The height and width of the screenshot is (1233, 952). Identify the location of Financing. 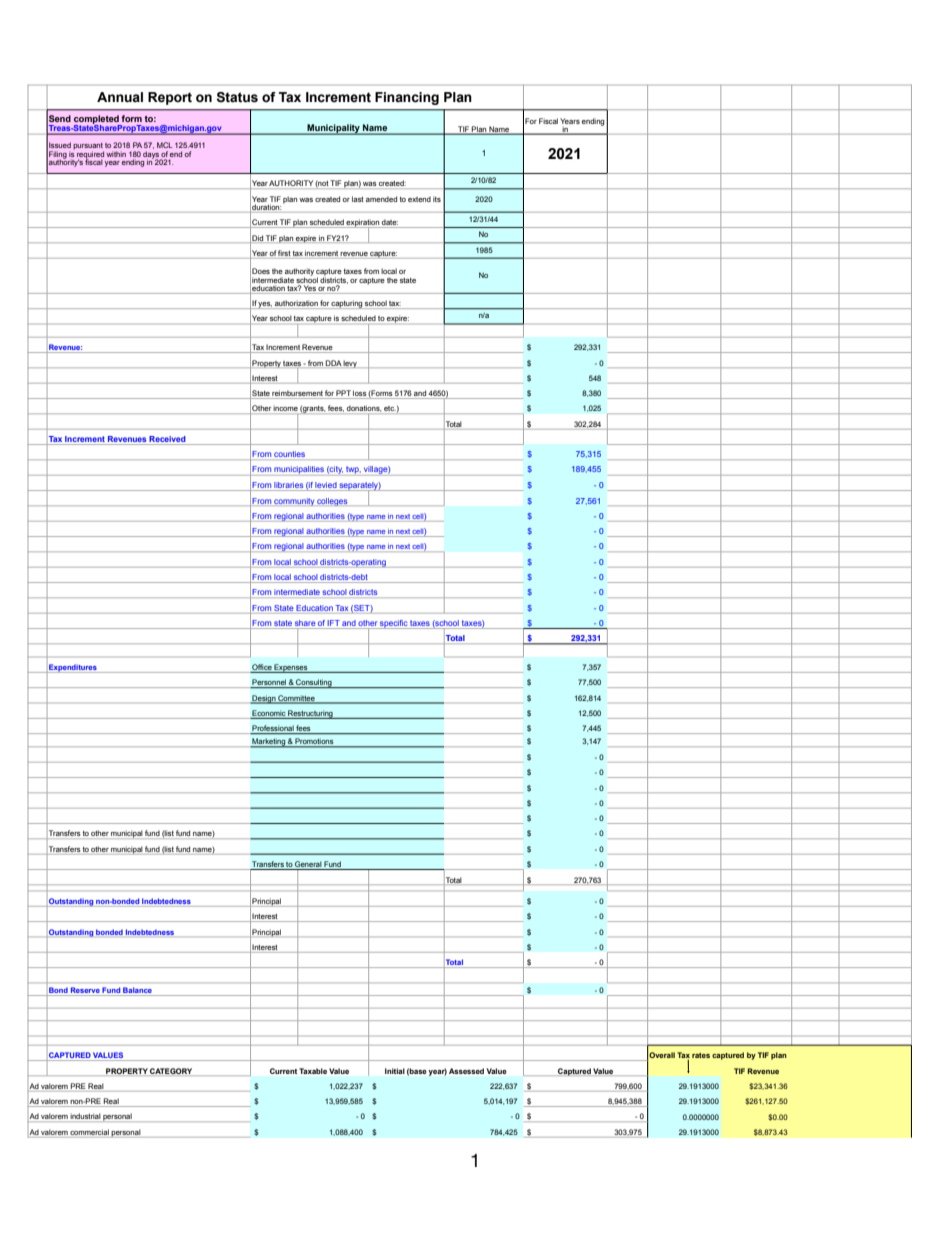
(407, 98).
